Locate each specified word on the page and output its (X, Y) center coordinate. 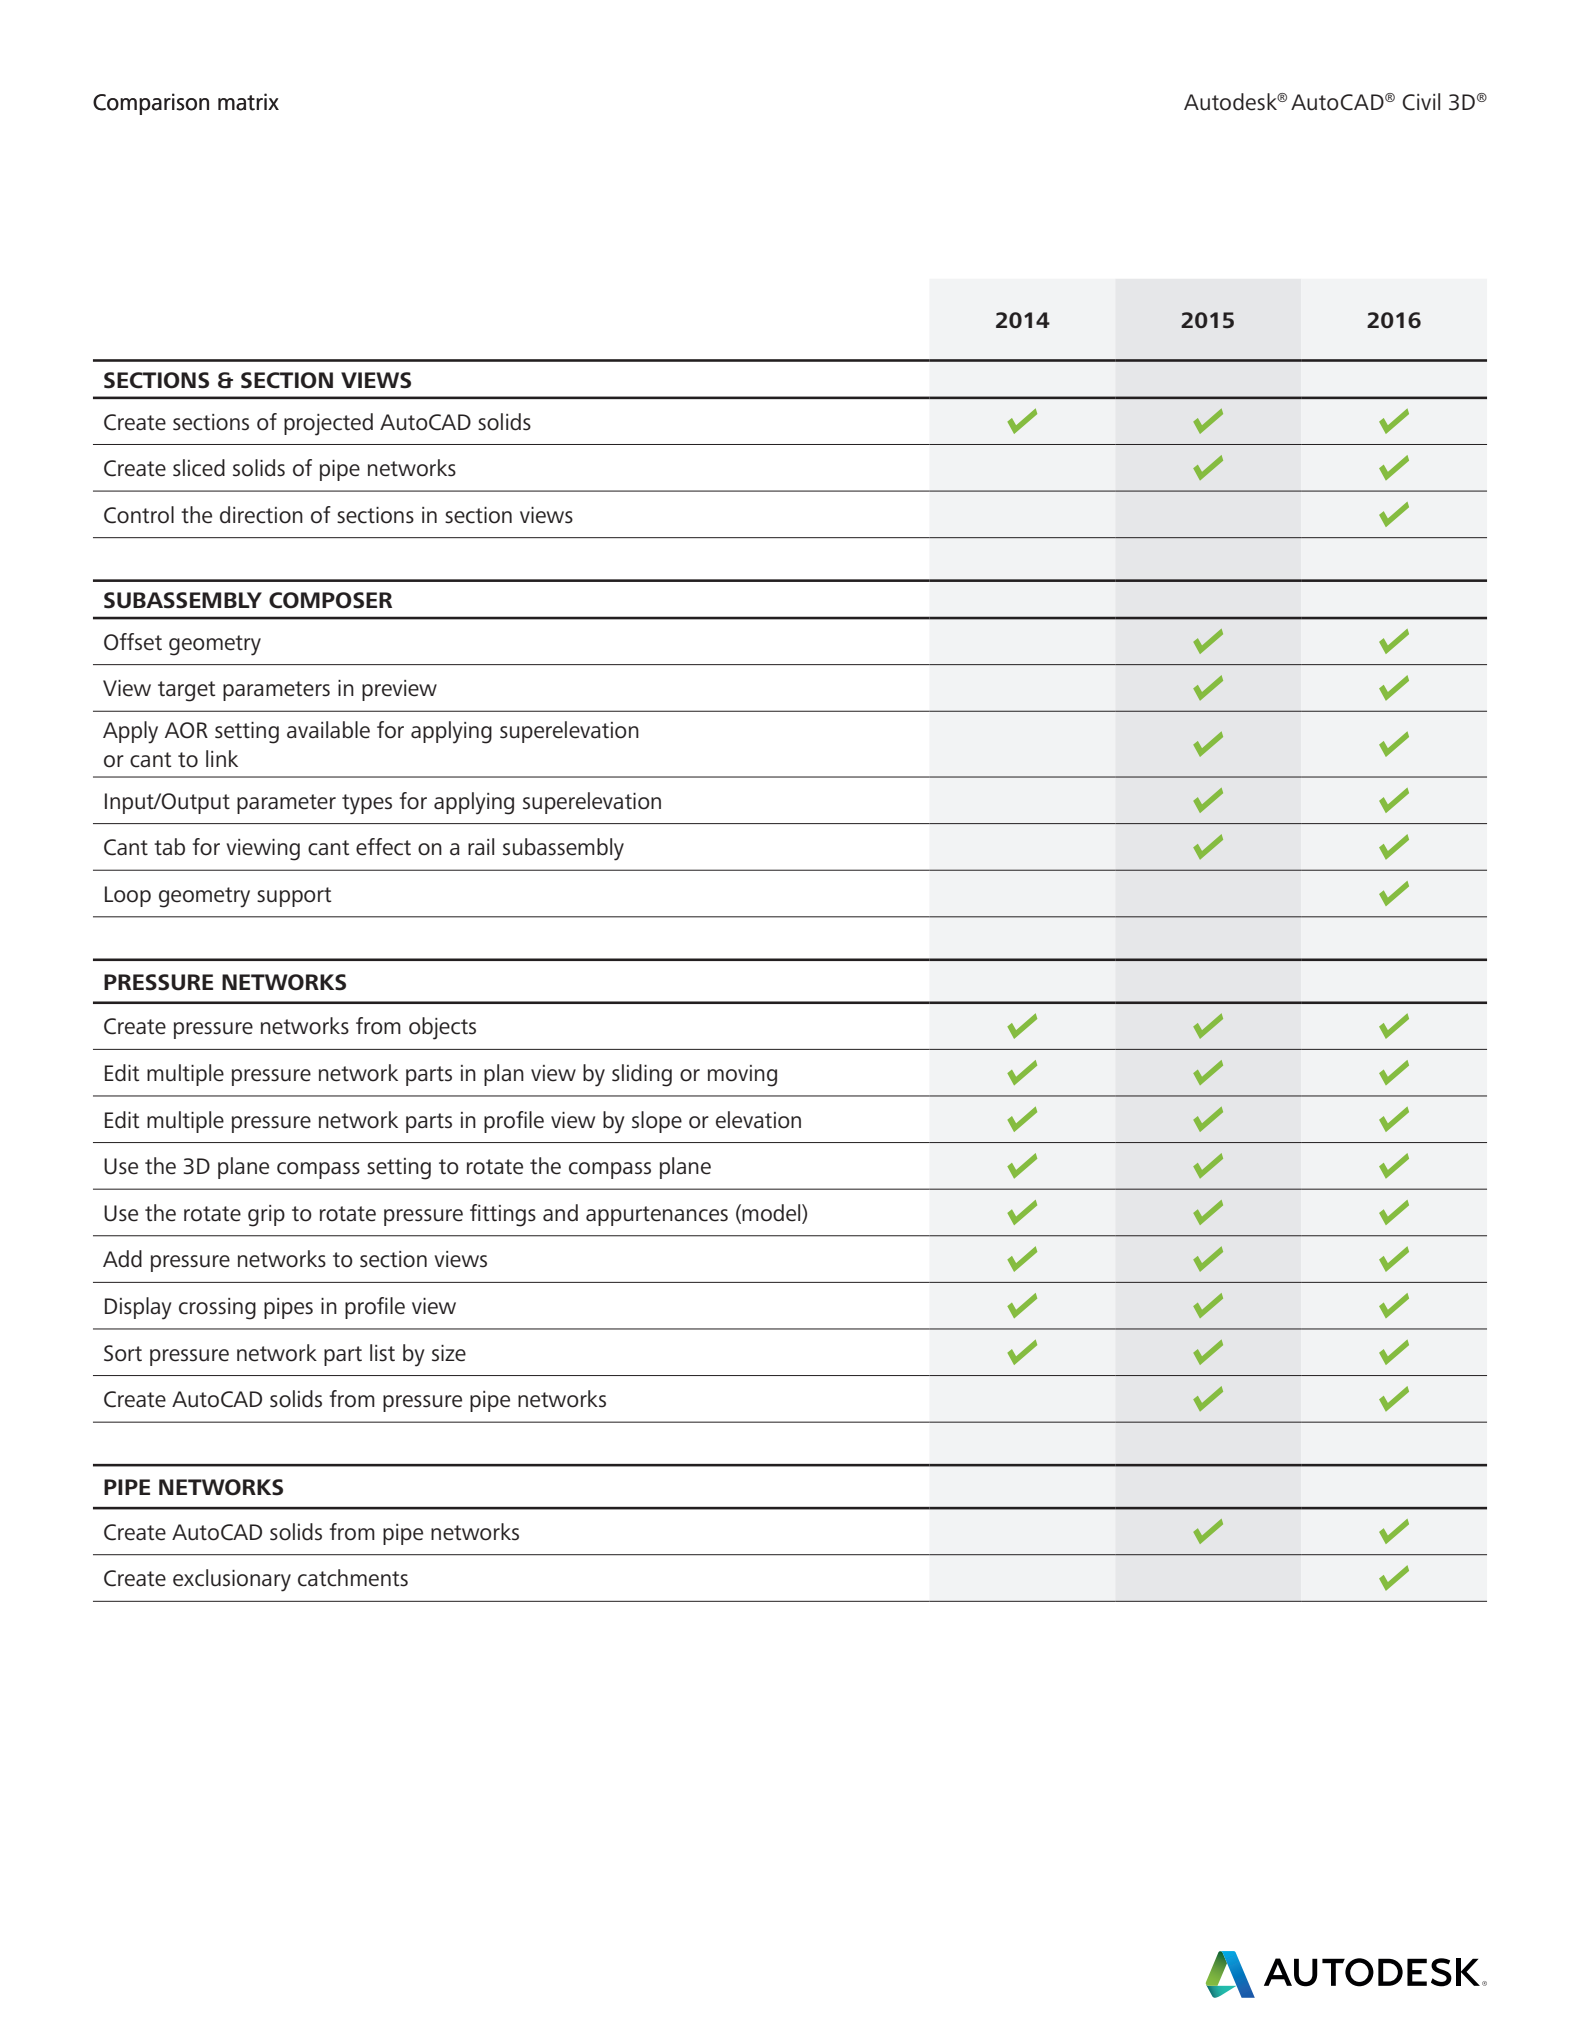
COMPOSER (330, 600)
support (294, 897)
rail (481, 846)
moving (742, 1076)
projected (328, 424)
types (367, 804)
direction (261, 515)
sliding (642, 1075)
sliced (199, 468)
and (560, 1213)
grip (266, 1216)
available (328, 730)
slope (657, 1122)
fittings (503, 1215)
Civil (1421, 102)
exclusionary (232, 1580)
